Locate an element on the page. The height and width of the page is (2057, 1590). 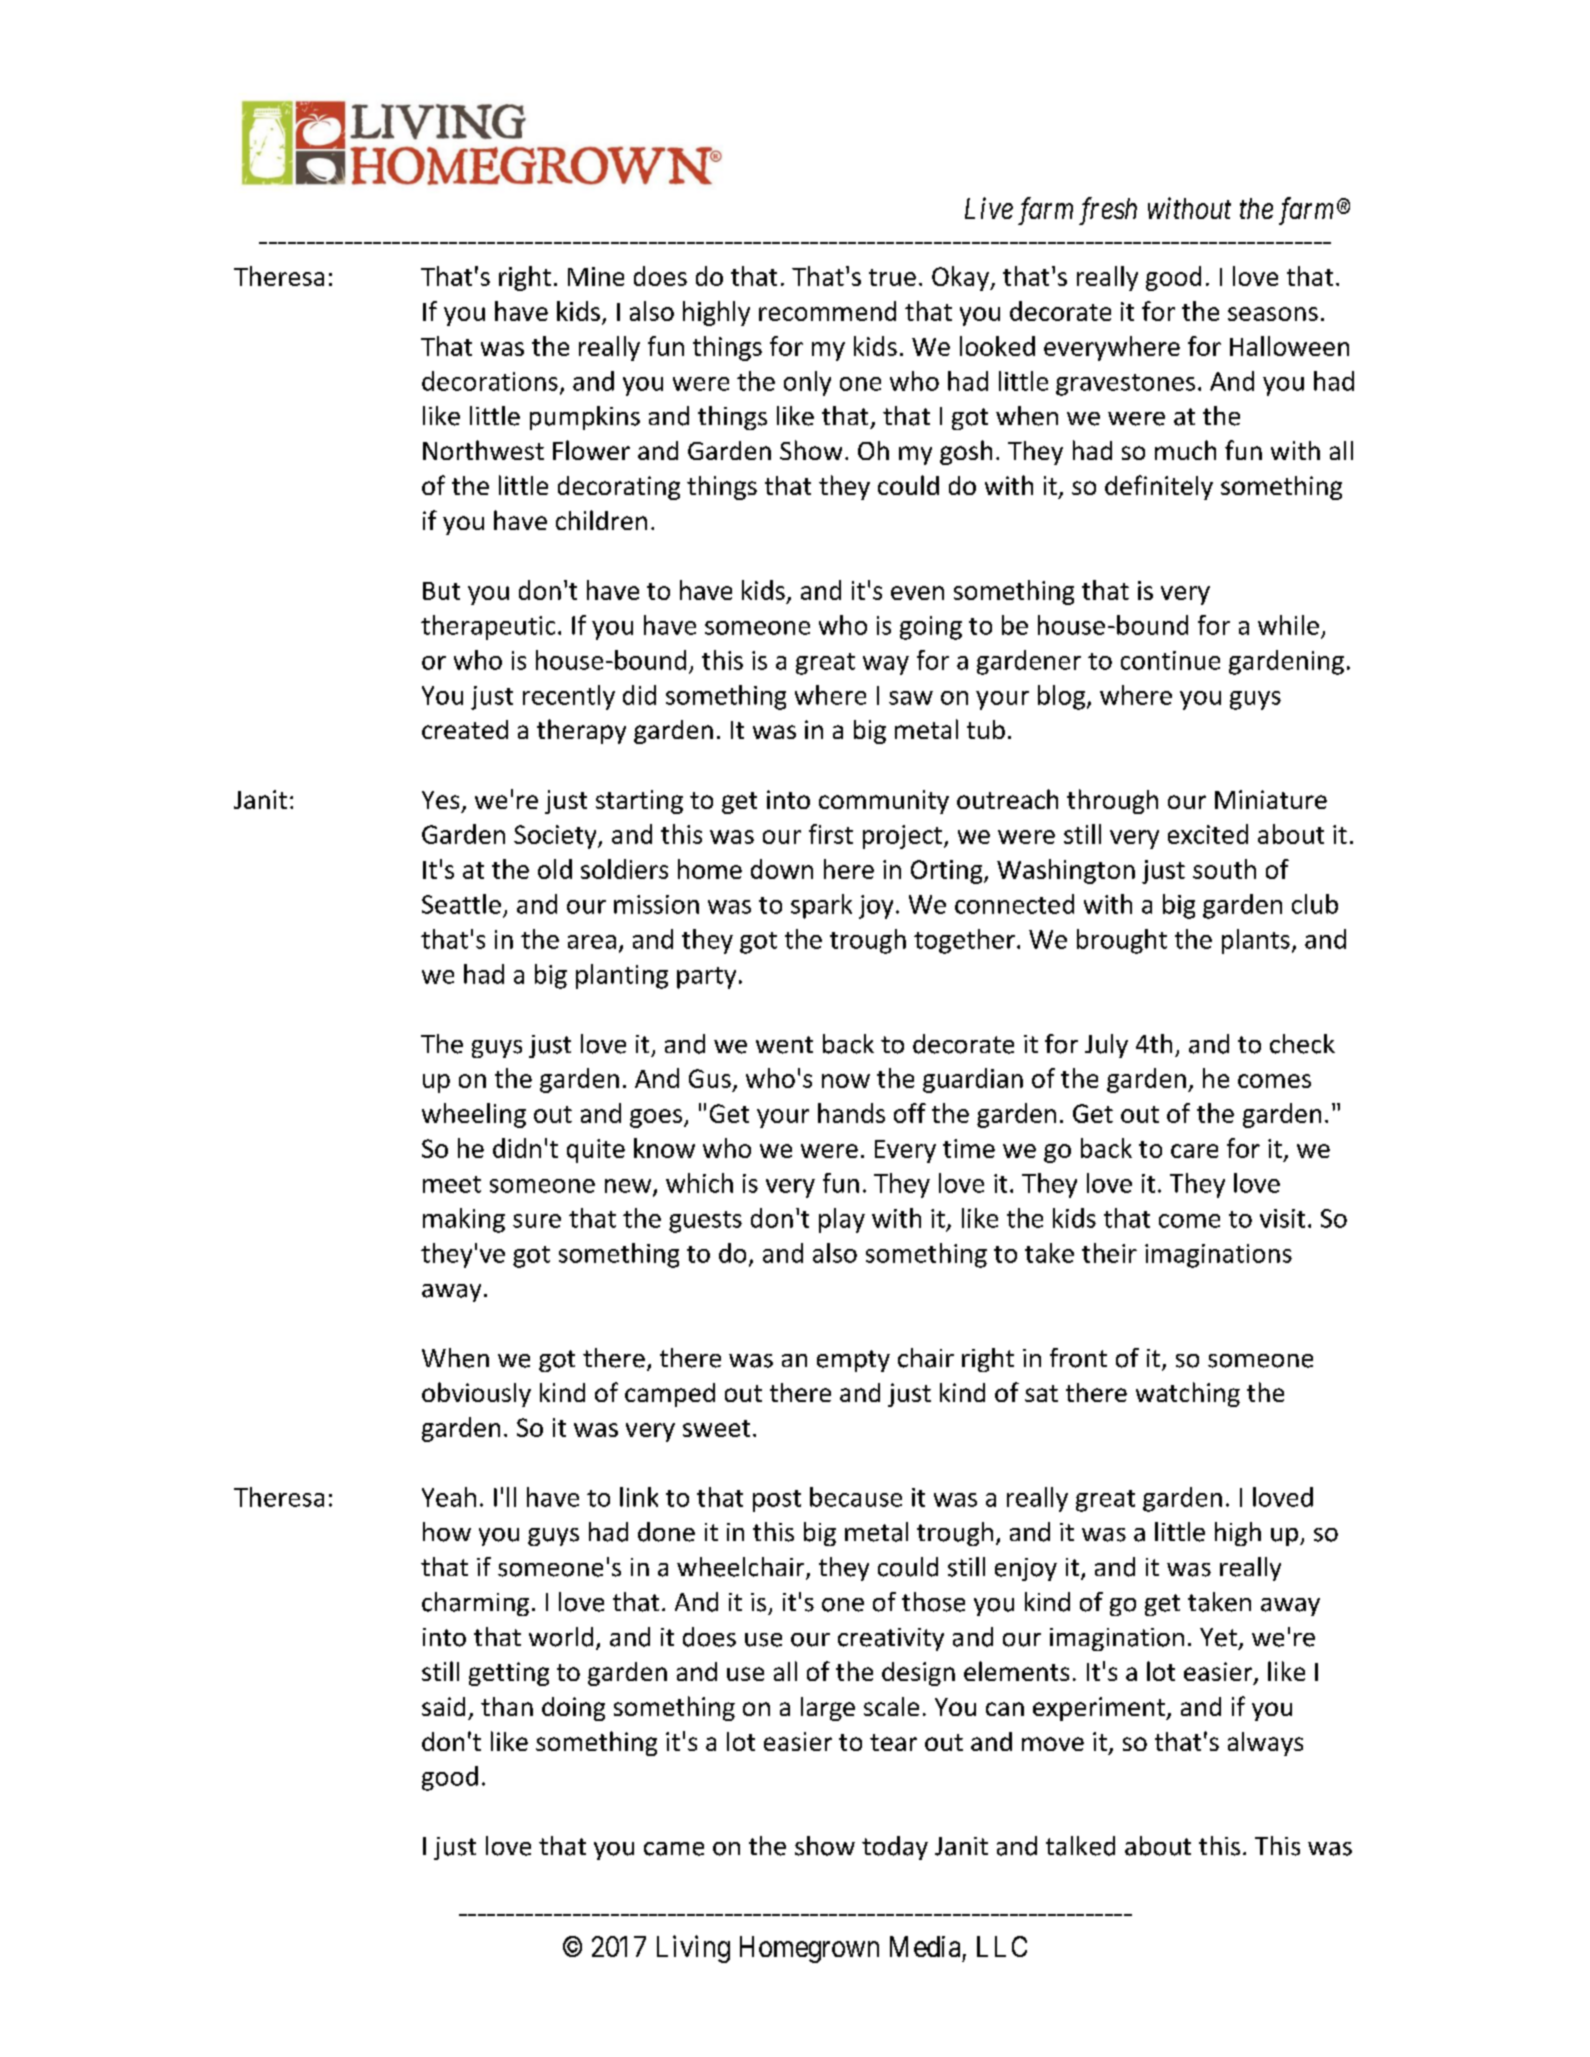
seasons is located at coordinates (1273, 314).
